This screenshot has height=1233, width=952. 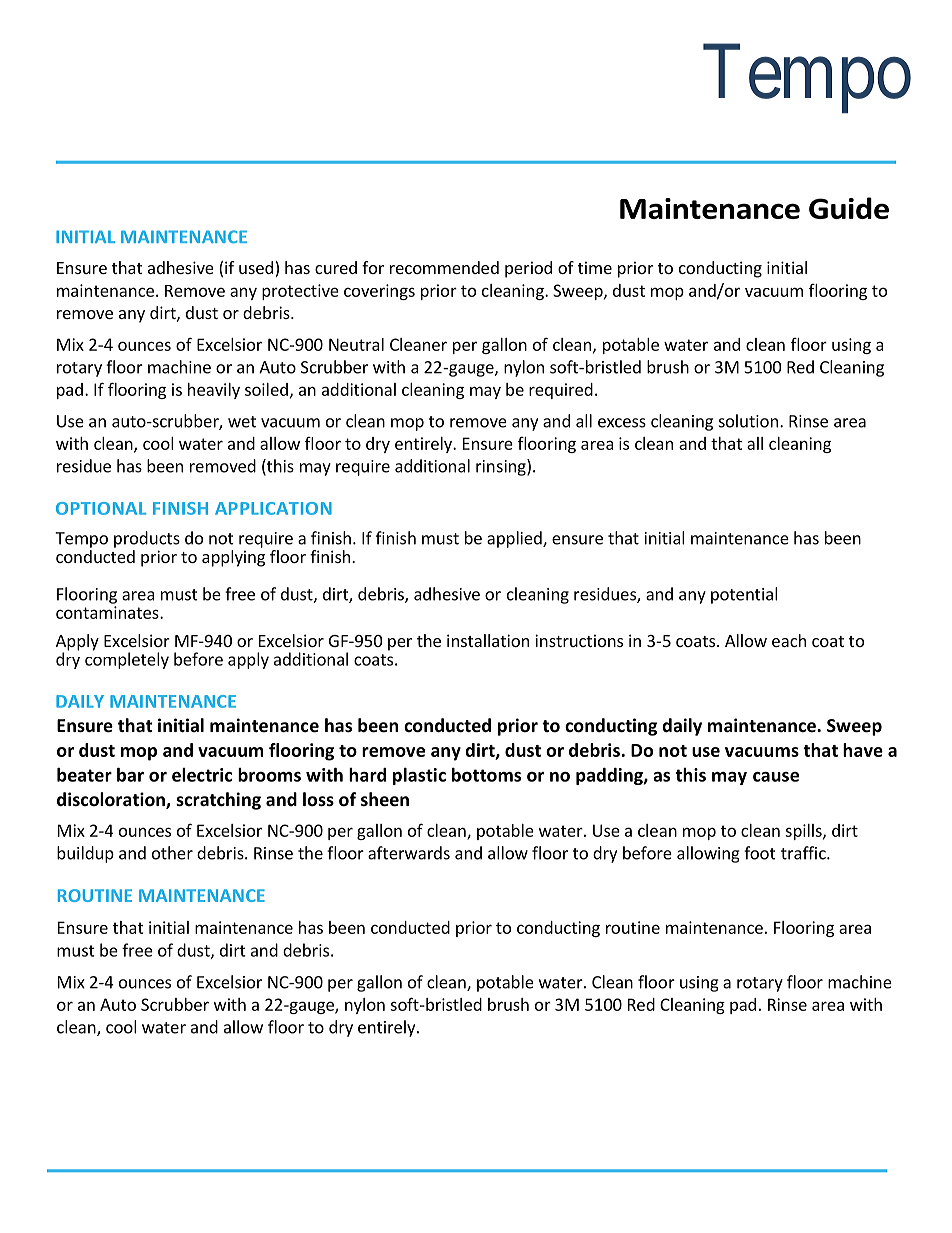 I want to click on wet, so click(x=242, y=422).
